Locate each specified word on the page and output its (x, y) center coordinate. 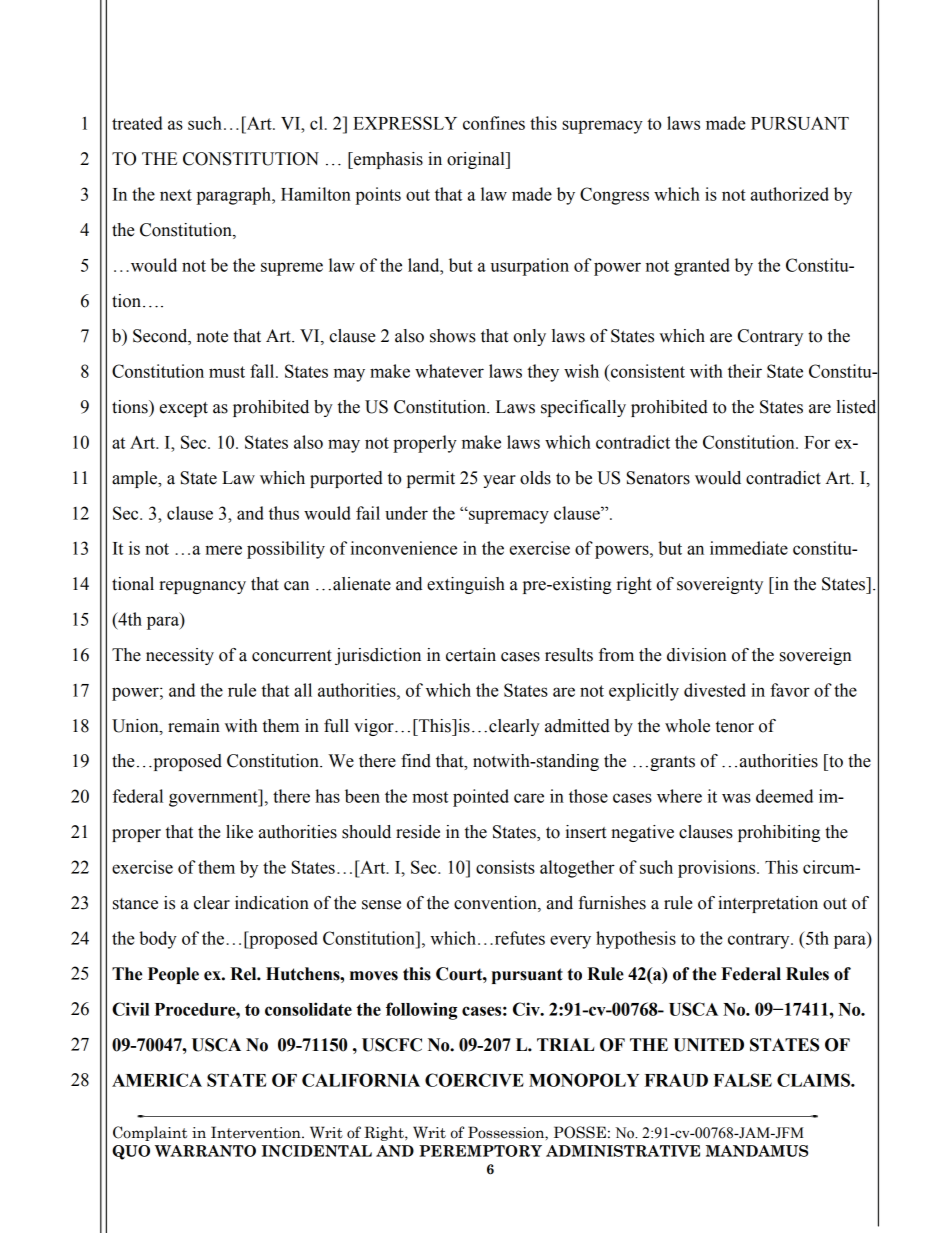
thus (284, 513)
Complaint (150, 1133)
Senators (658, 478)
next (176, 195)
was (736, 798)
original (477, 160)
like (239, 832)
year (499, 481)
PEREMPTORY (480, 1151)
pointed (481, 798)
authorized (790, 194)
